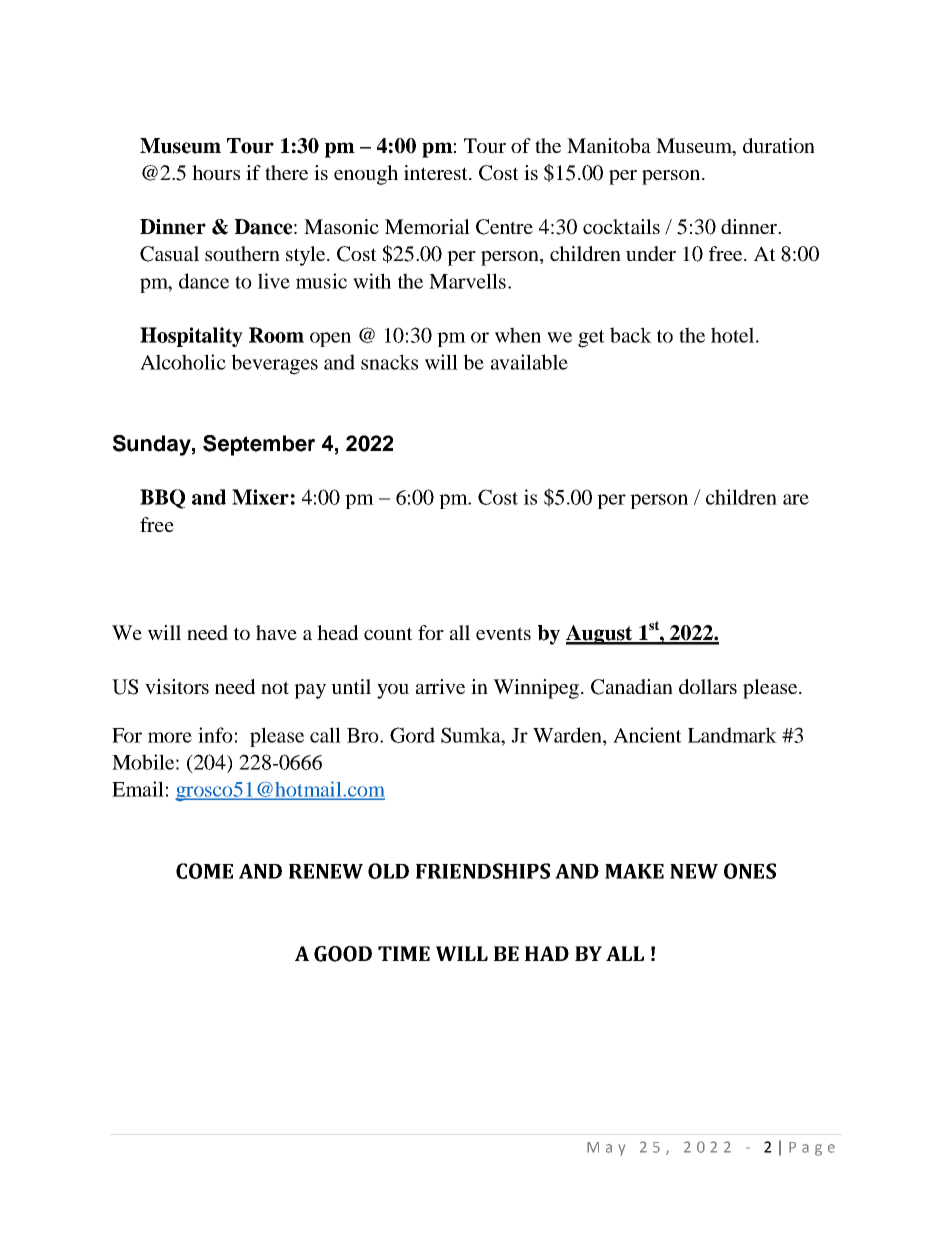  Describe the element at coordinates (216, 172) in the screenshot. I see `hours` at that location.
